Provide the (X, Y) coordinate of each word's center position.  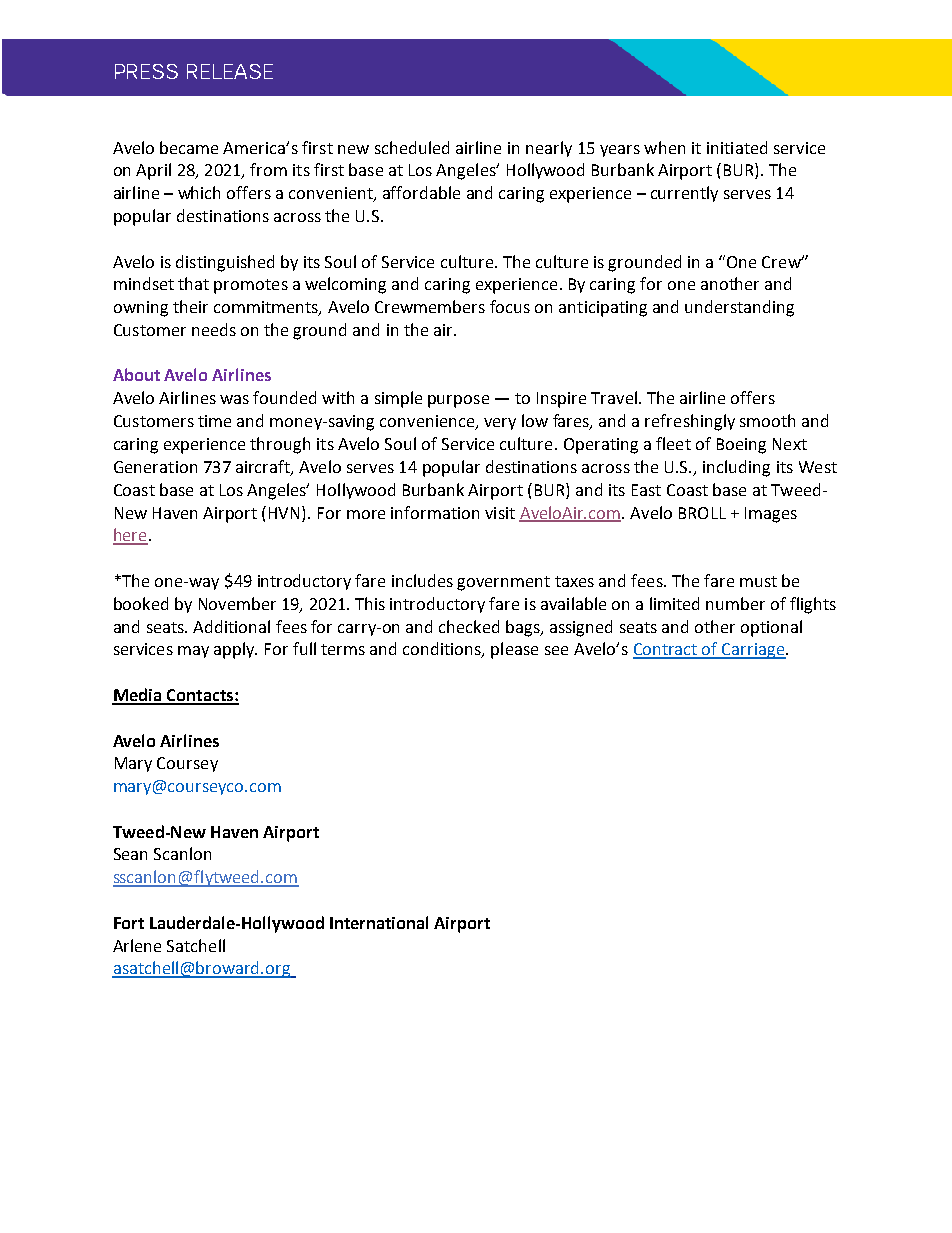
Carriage (754, 651)
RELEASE (230, 71)
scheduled (412, 147)
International (379, 922)
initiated (737, 147)
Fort (129, 923)
